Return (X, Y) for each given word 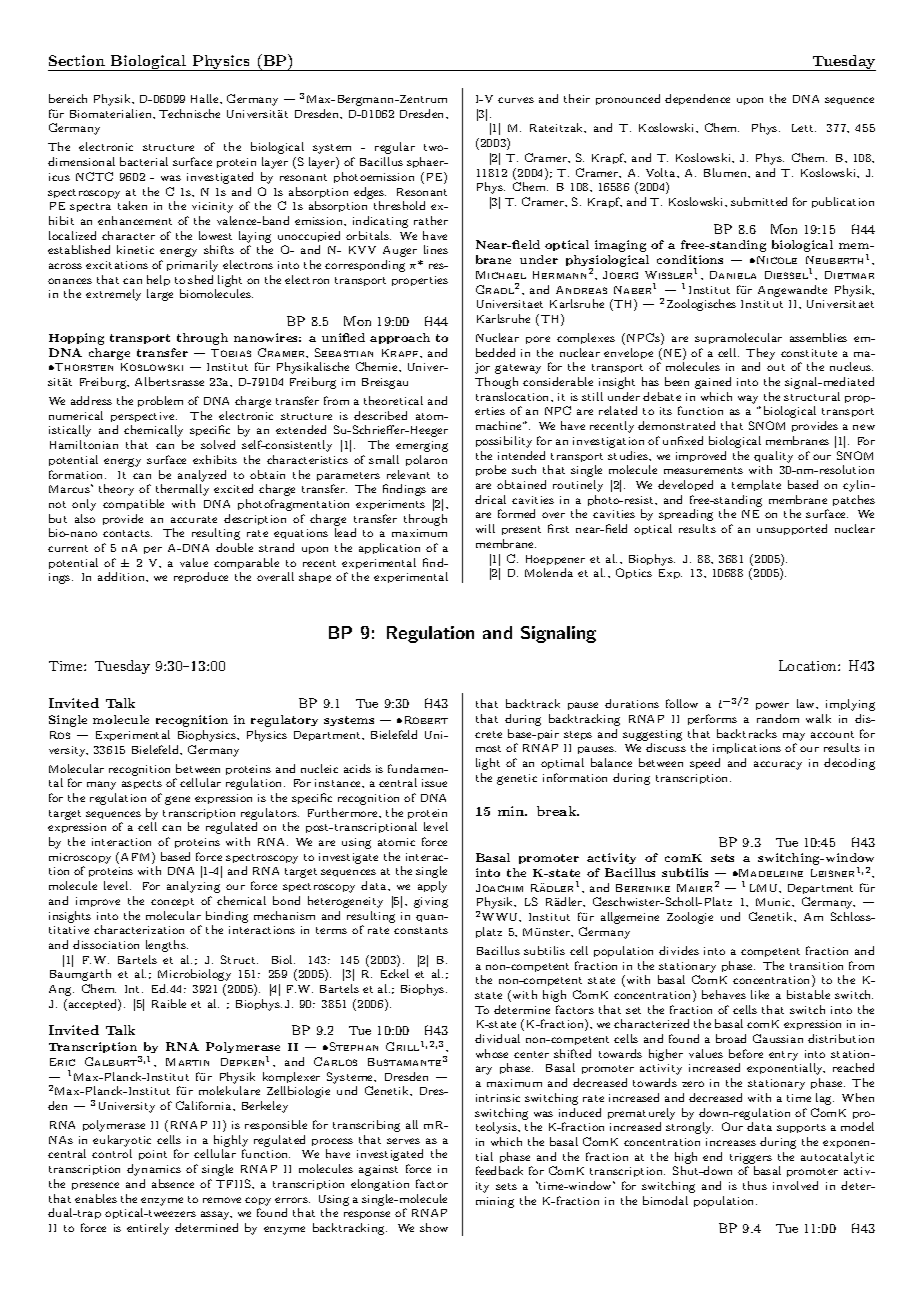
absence (173, 1183)
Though (496, 383)
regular (395, 148)
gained (713, 383)
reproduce (201, 577)
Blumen (726, 172)
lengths (167, 946)
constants (421, 930)
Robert (426, 720)
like (760, 994)
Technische (189, 113)
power (772, 706)
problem (160, 401)
